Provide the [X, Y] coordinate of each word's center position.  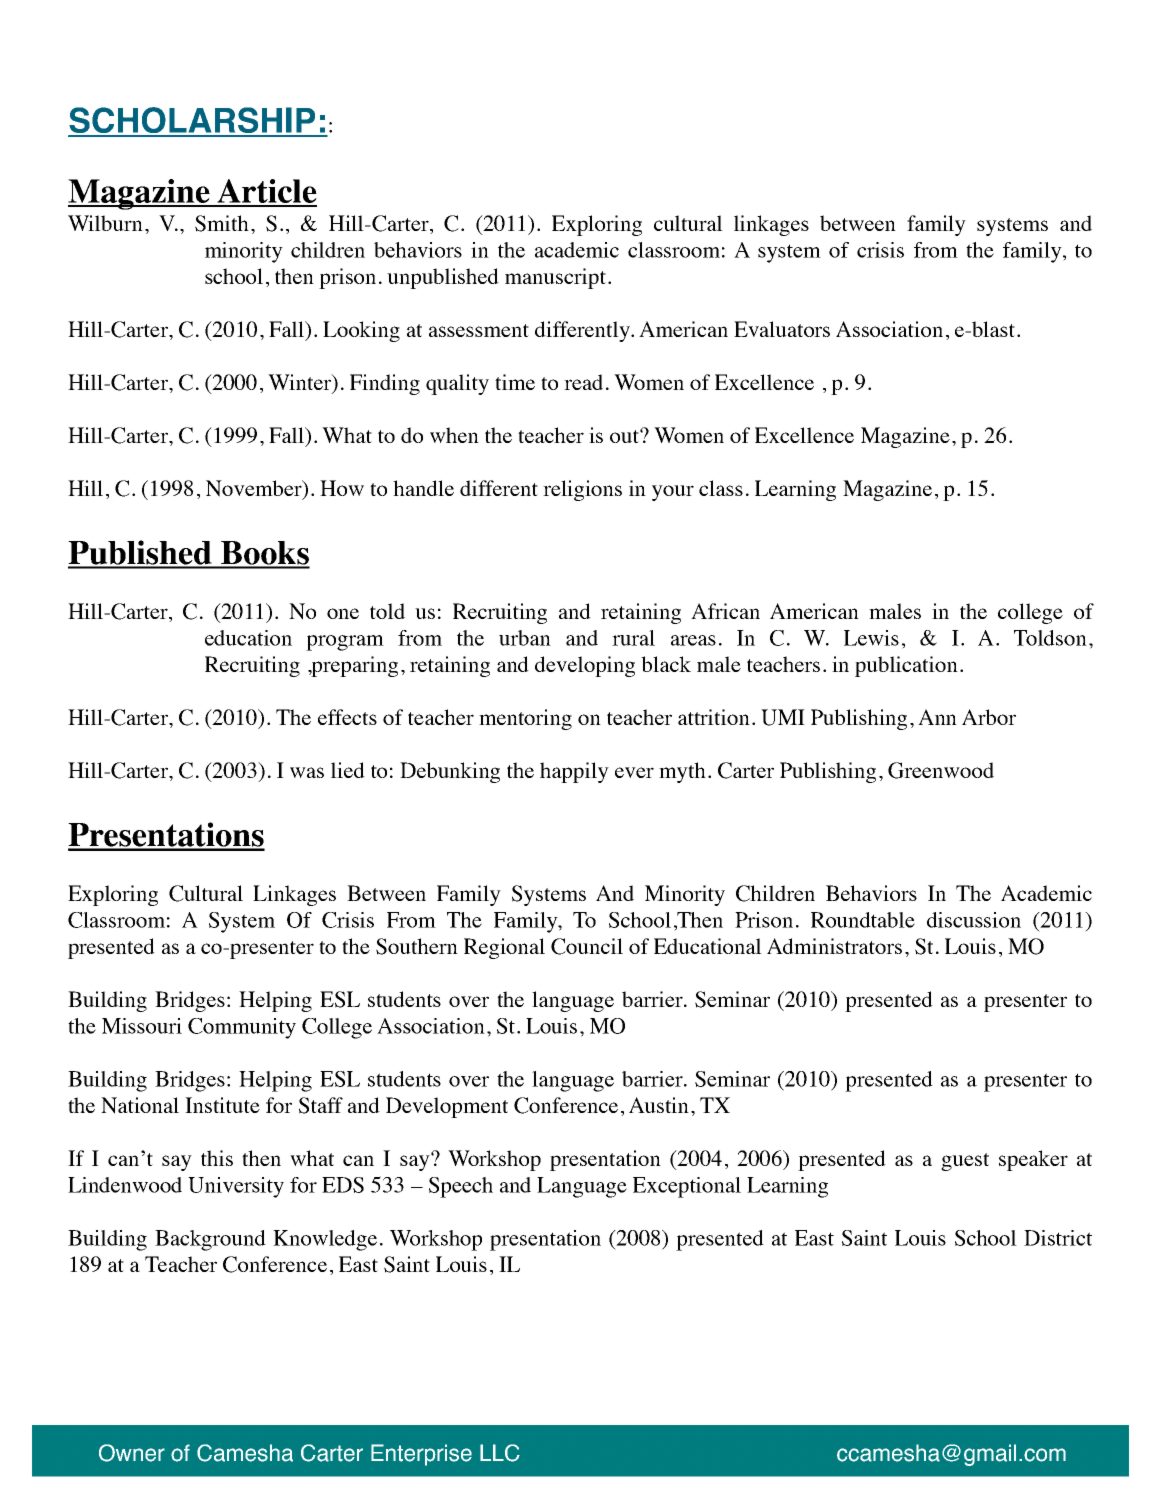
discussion [974, 920]
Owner [132, 1453]
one [343, 613]
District [1058, 1238]
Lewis [871, 638]
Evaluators [782, 329]
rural [633, 638]
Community [242, 1028]
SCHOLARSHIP [192, 121]
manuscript [555, 278]
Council [587, 946]
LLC [500, 1453]
